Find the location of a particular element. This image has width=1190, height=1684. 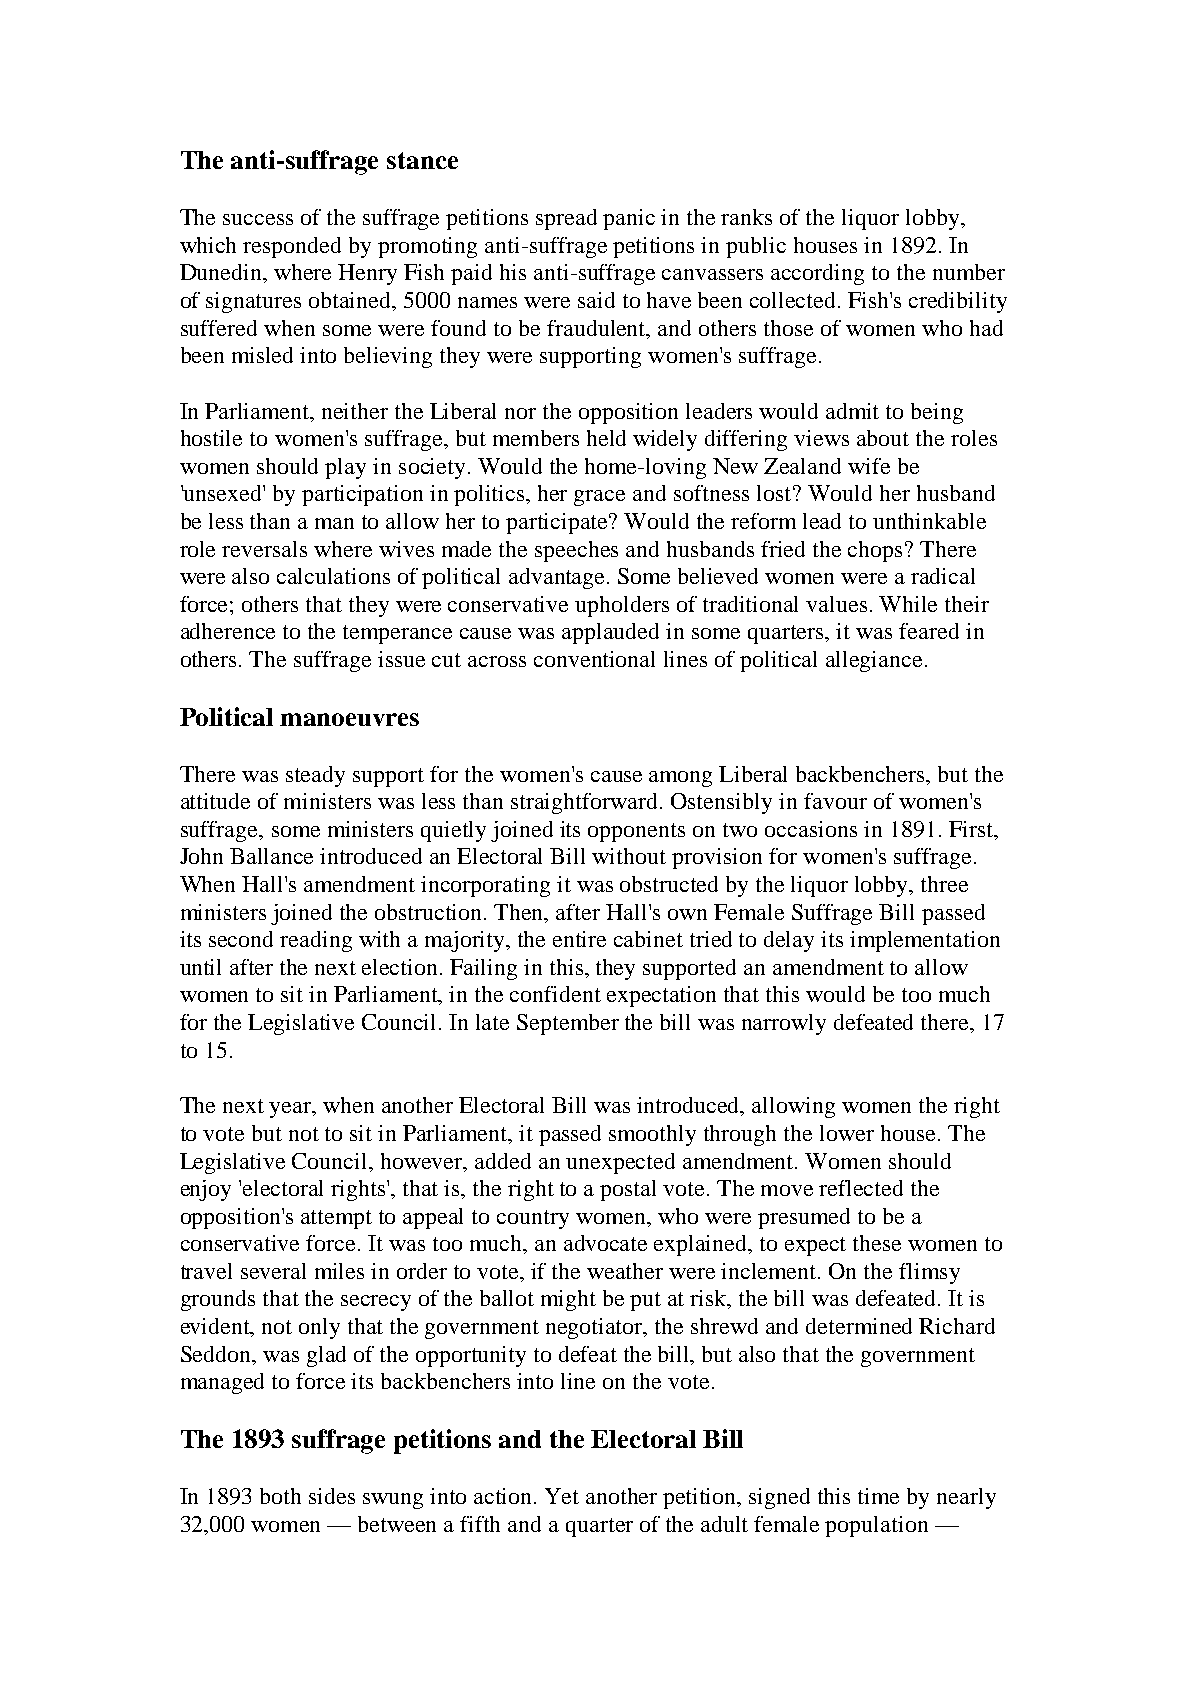

success is located at coordinates (258, 219).
